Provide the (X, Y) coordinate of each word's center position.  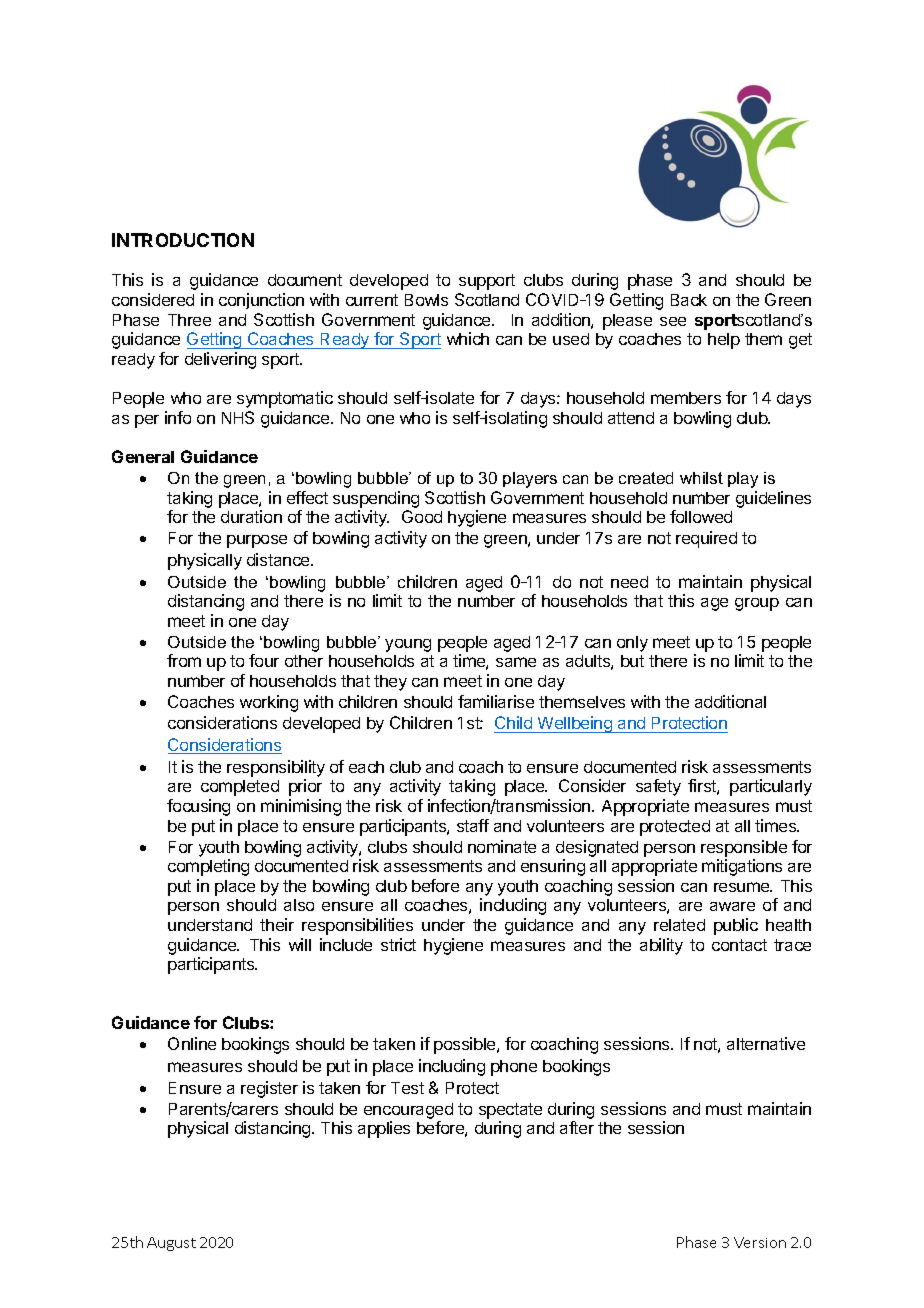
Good (422, 516)
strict (398, 944)
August (171, 1244)
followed (701, 516)
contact (739, 945)
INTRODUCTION (183, 240)
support (487, 282)
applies (384, 1129)
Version (760, 1242)
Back (689, 300)
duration (251, 516)
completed (240, 788)
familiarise (496, 701)
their (277, 924)
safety (658, 787)
